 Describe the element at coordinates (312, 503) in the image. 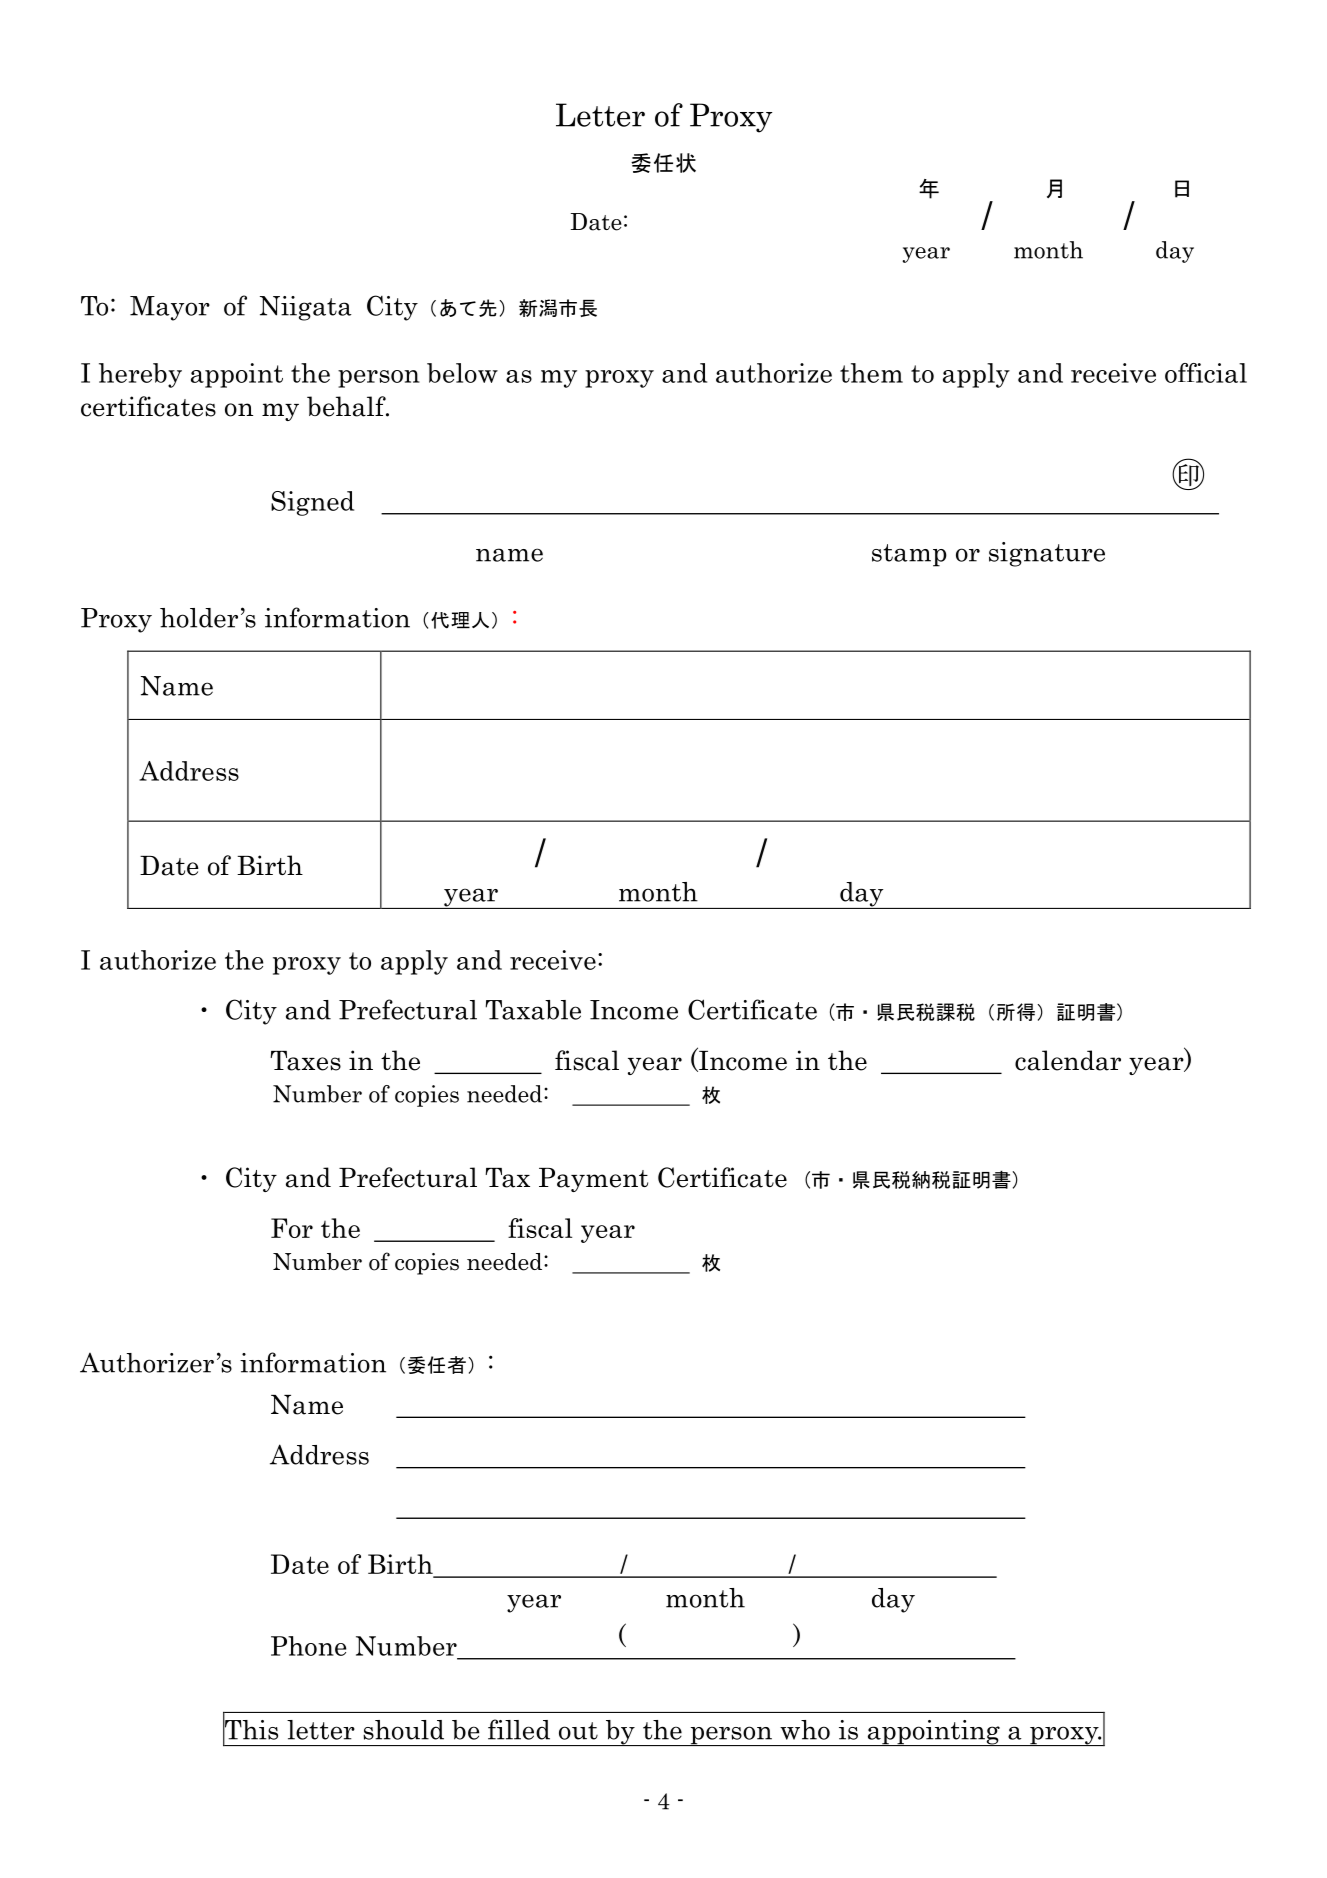

I see `Signed` at that location.
